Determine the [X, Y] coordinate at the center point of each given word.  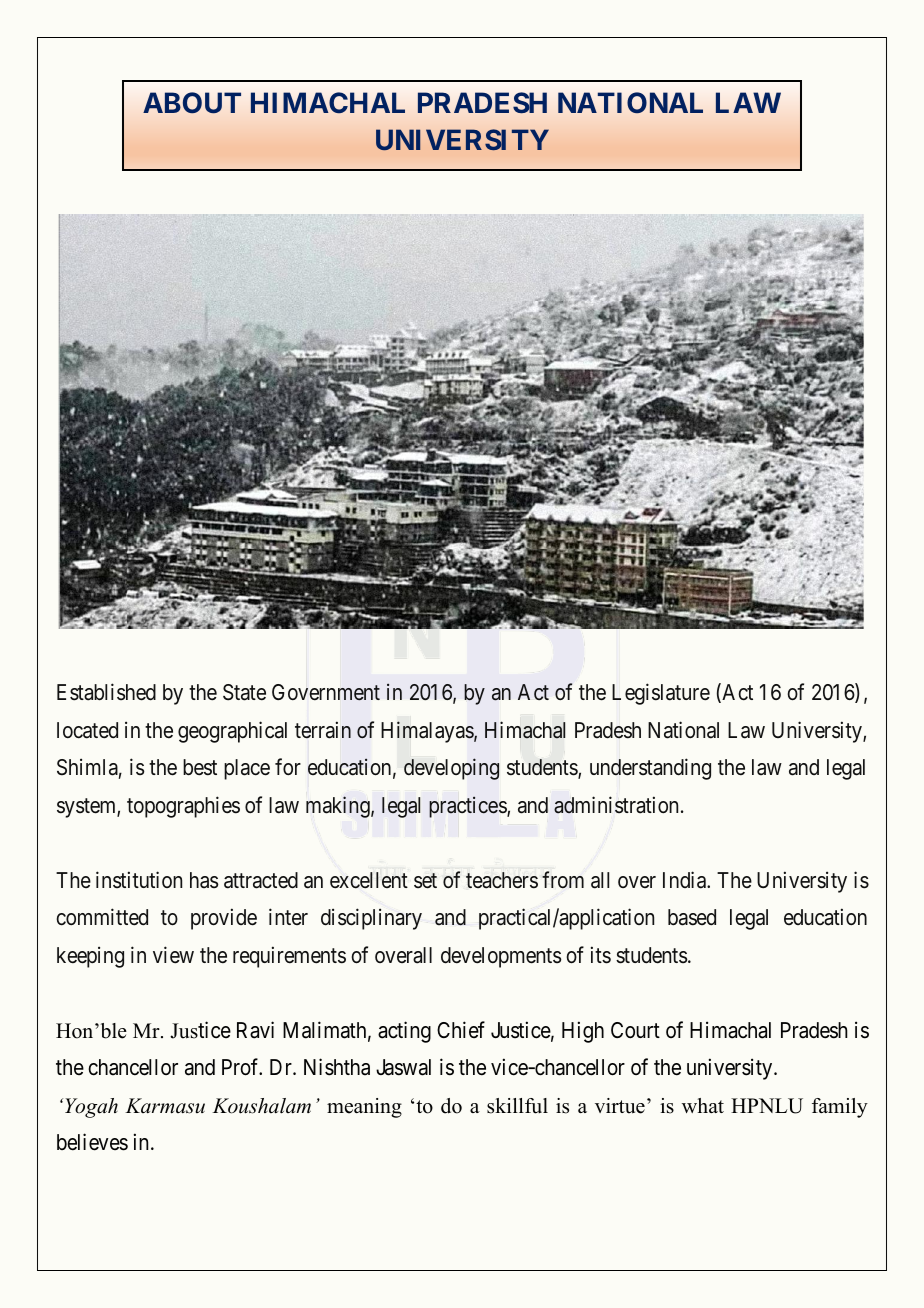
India [686, 880]
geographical [232, 732]
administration [618, 805]
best [200, 767]
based [692, 917]
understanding [650, 769]
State [244, 692]
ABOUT [192, 103]
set [425, 881]
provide [224, 919]
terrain [323, 730]
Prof [242, 1067]
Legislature [661, 694]
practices [468, 807]
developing [451, 769]
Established [106, 692]
